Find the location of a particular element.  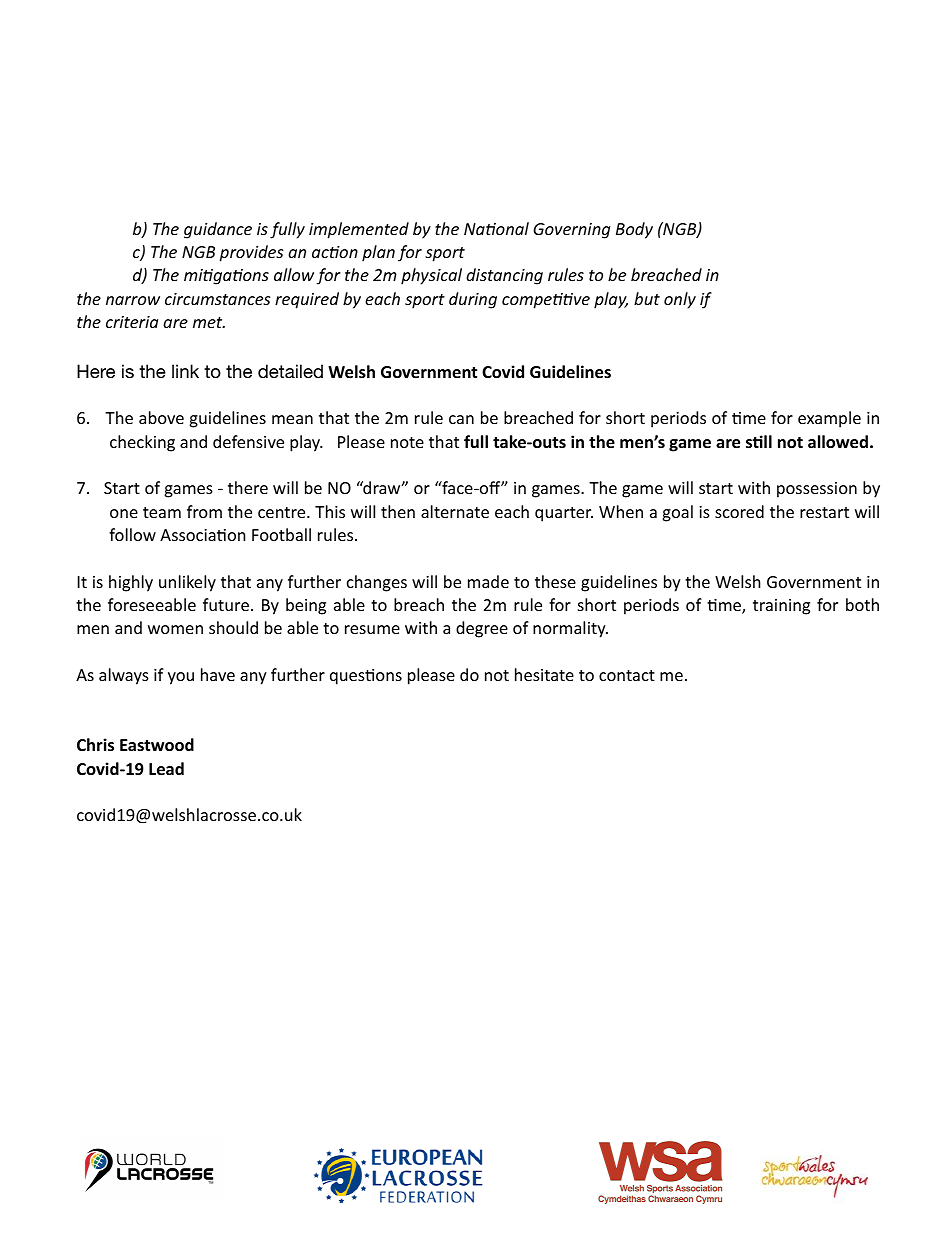

women is located at coordinates (175, 629).
